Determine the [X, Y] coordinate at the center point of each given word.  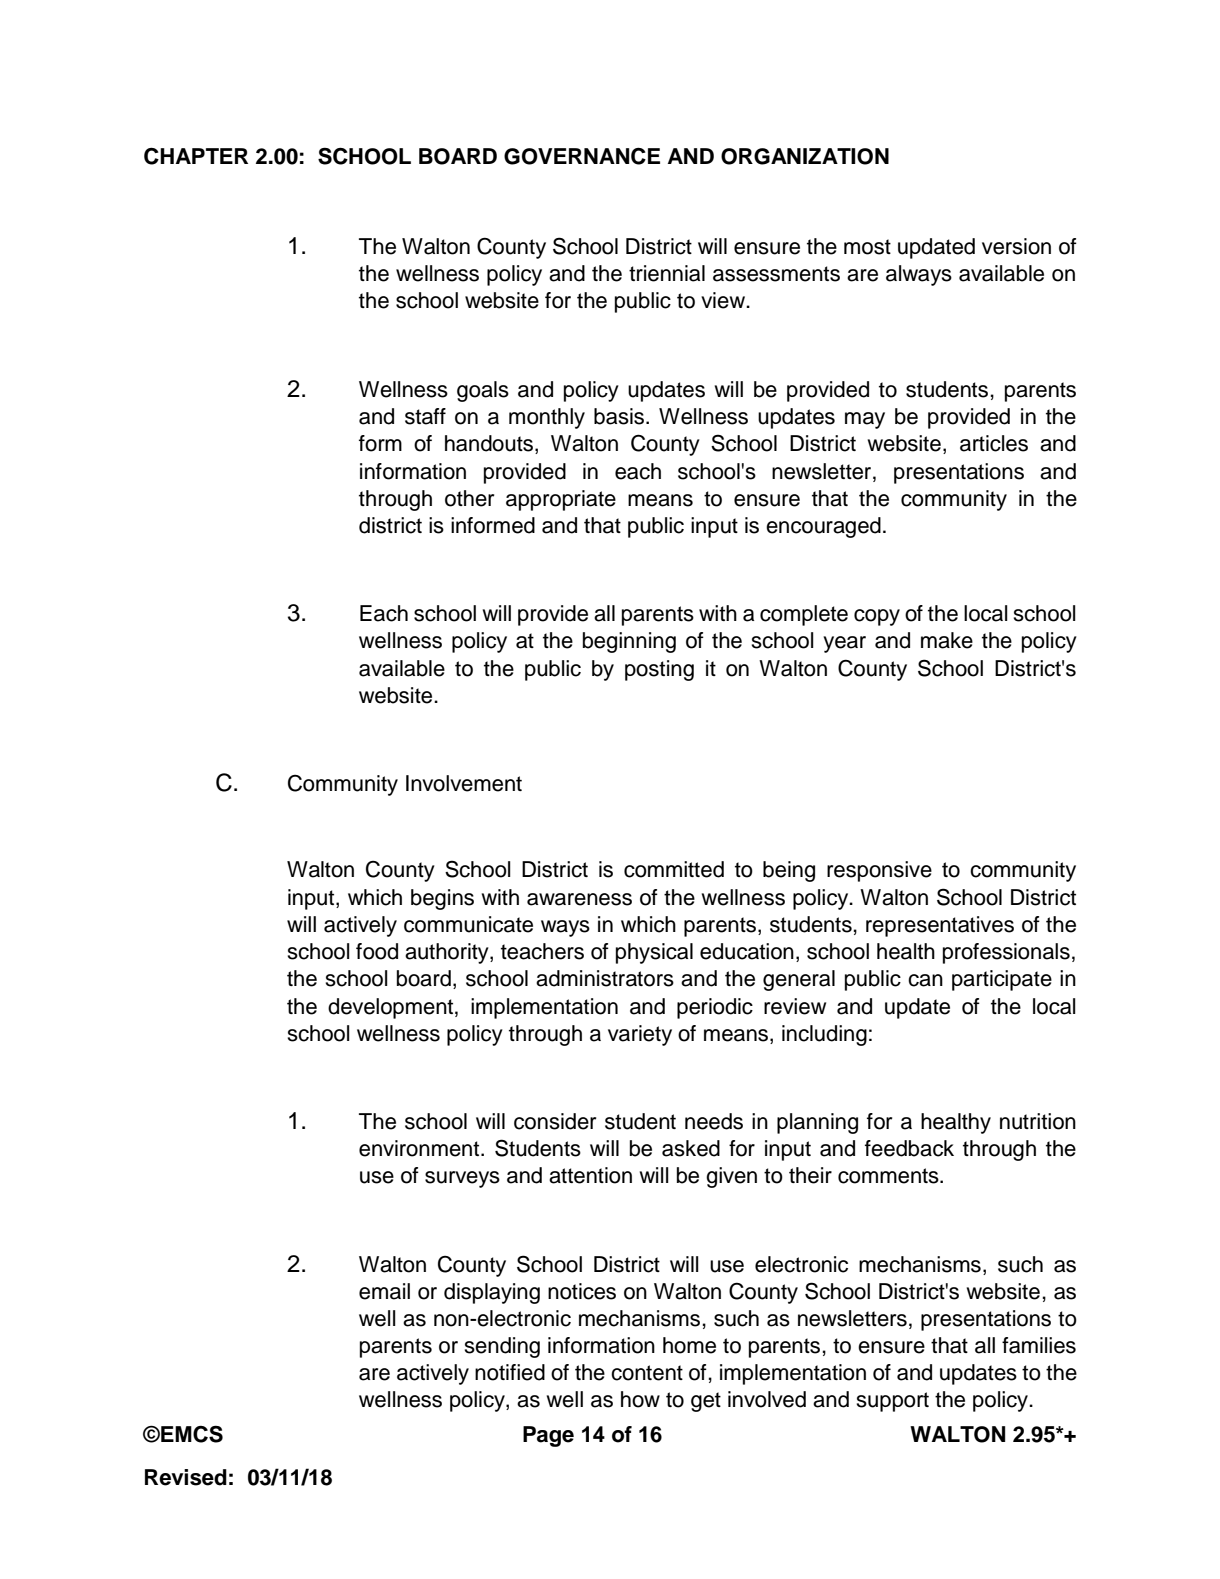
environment [420, 1148]
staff [425, 416]
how [640, 1399]
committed [674, 869]
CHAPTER [196, 156]
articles [994, 443]
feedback [909, 1148]
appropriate [561, 500]
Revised [186, 1477]
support [892, 1402]
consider [555, 1121]
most [867, 247]
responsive [879, 871]
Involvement [464, 783]
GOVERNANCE [582, 156]
